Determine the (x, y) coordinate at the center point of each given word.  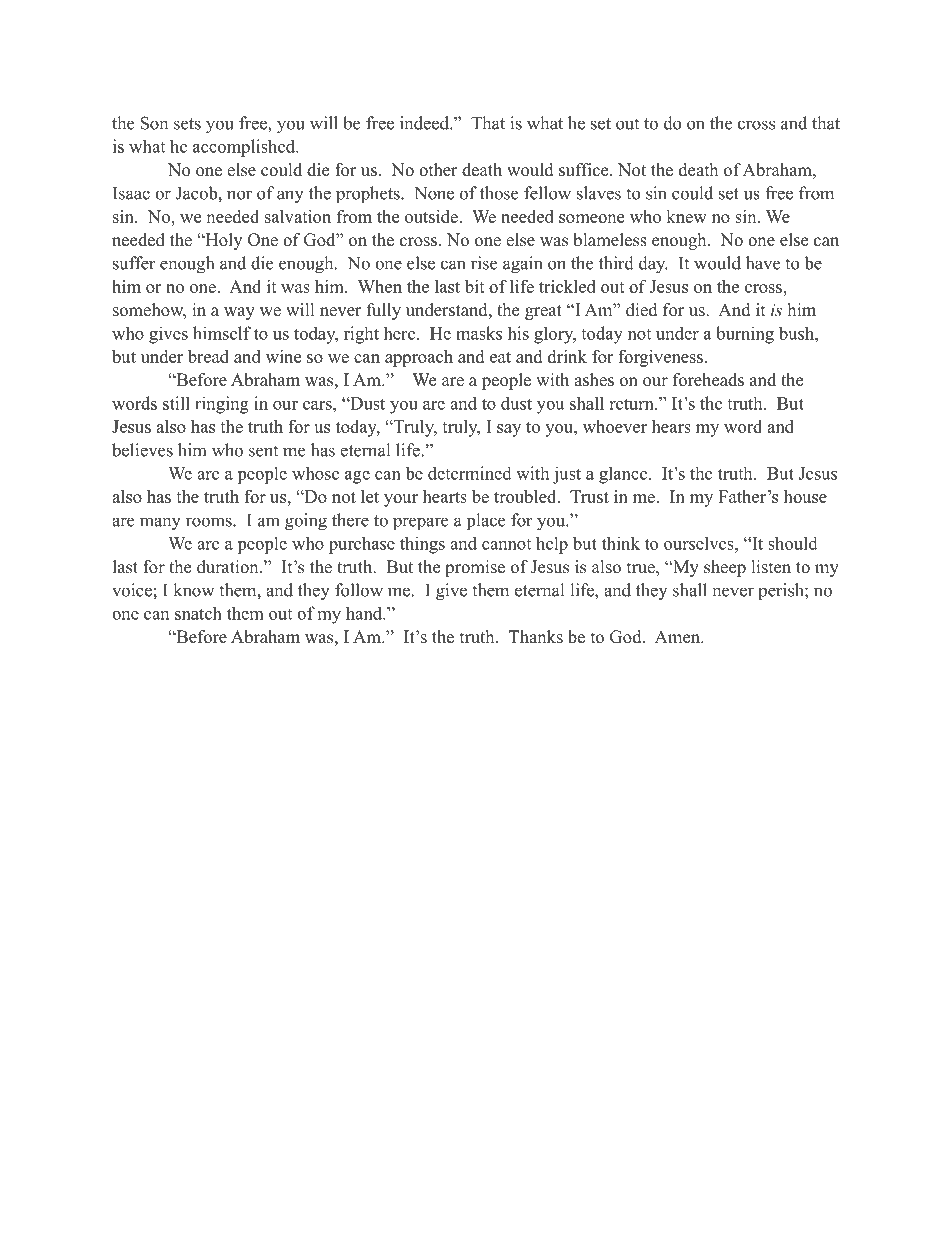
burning (745, 335)
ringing (222, 405)
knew (686, 216)
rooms (210, 522)
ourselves (700, 543)
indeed (425, 123)
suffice (585, 170)
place (486, 522)
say (509, 430)
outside (432, 216)
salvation (298, 216)
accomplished (245, 148)
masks (479, 333)
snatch (198, 613)
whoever (615, 426)
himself (222, 333)
